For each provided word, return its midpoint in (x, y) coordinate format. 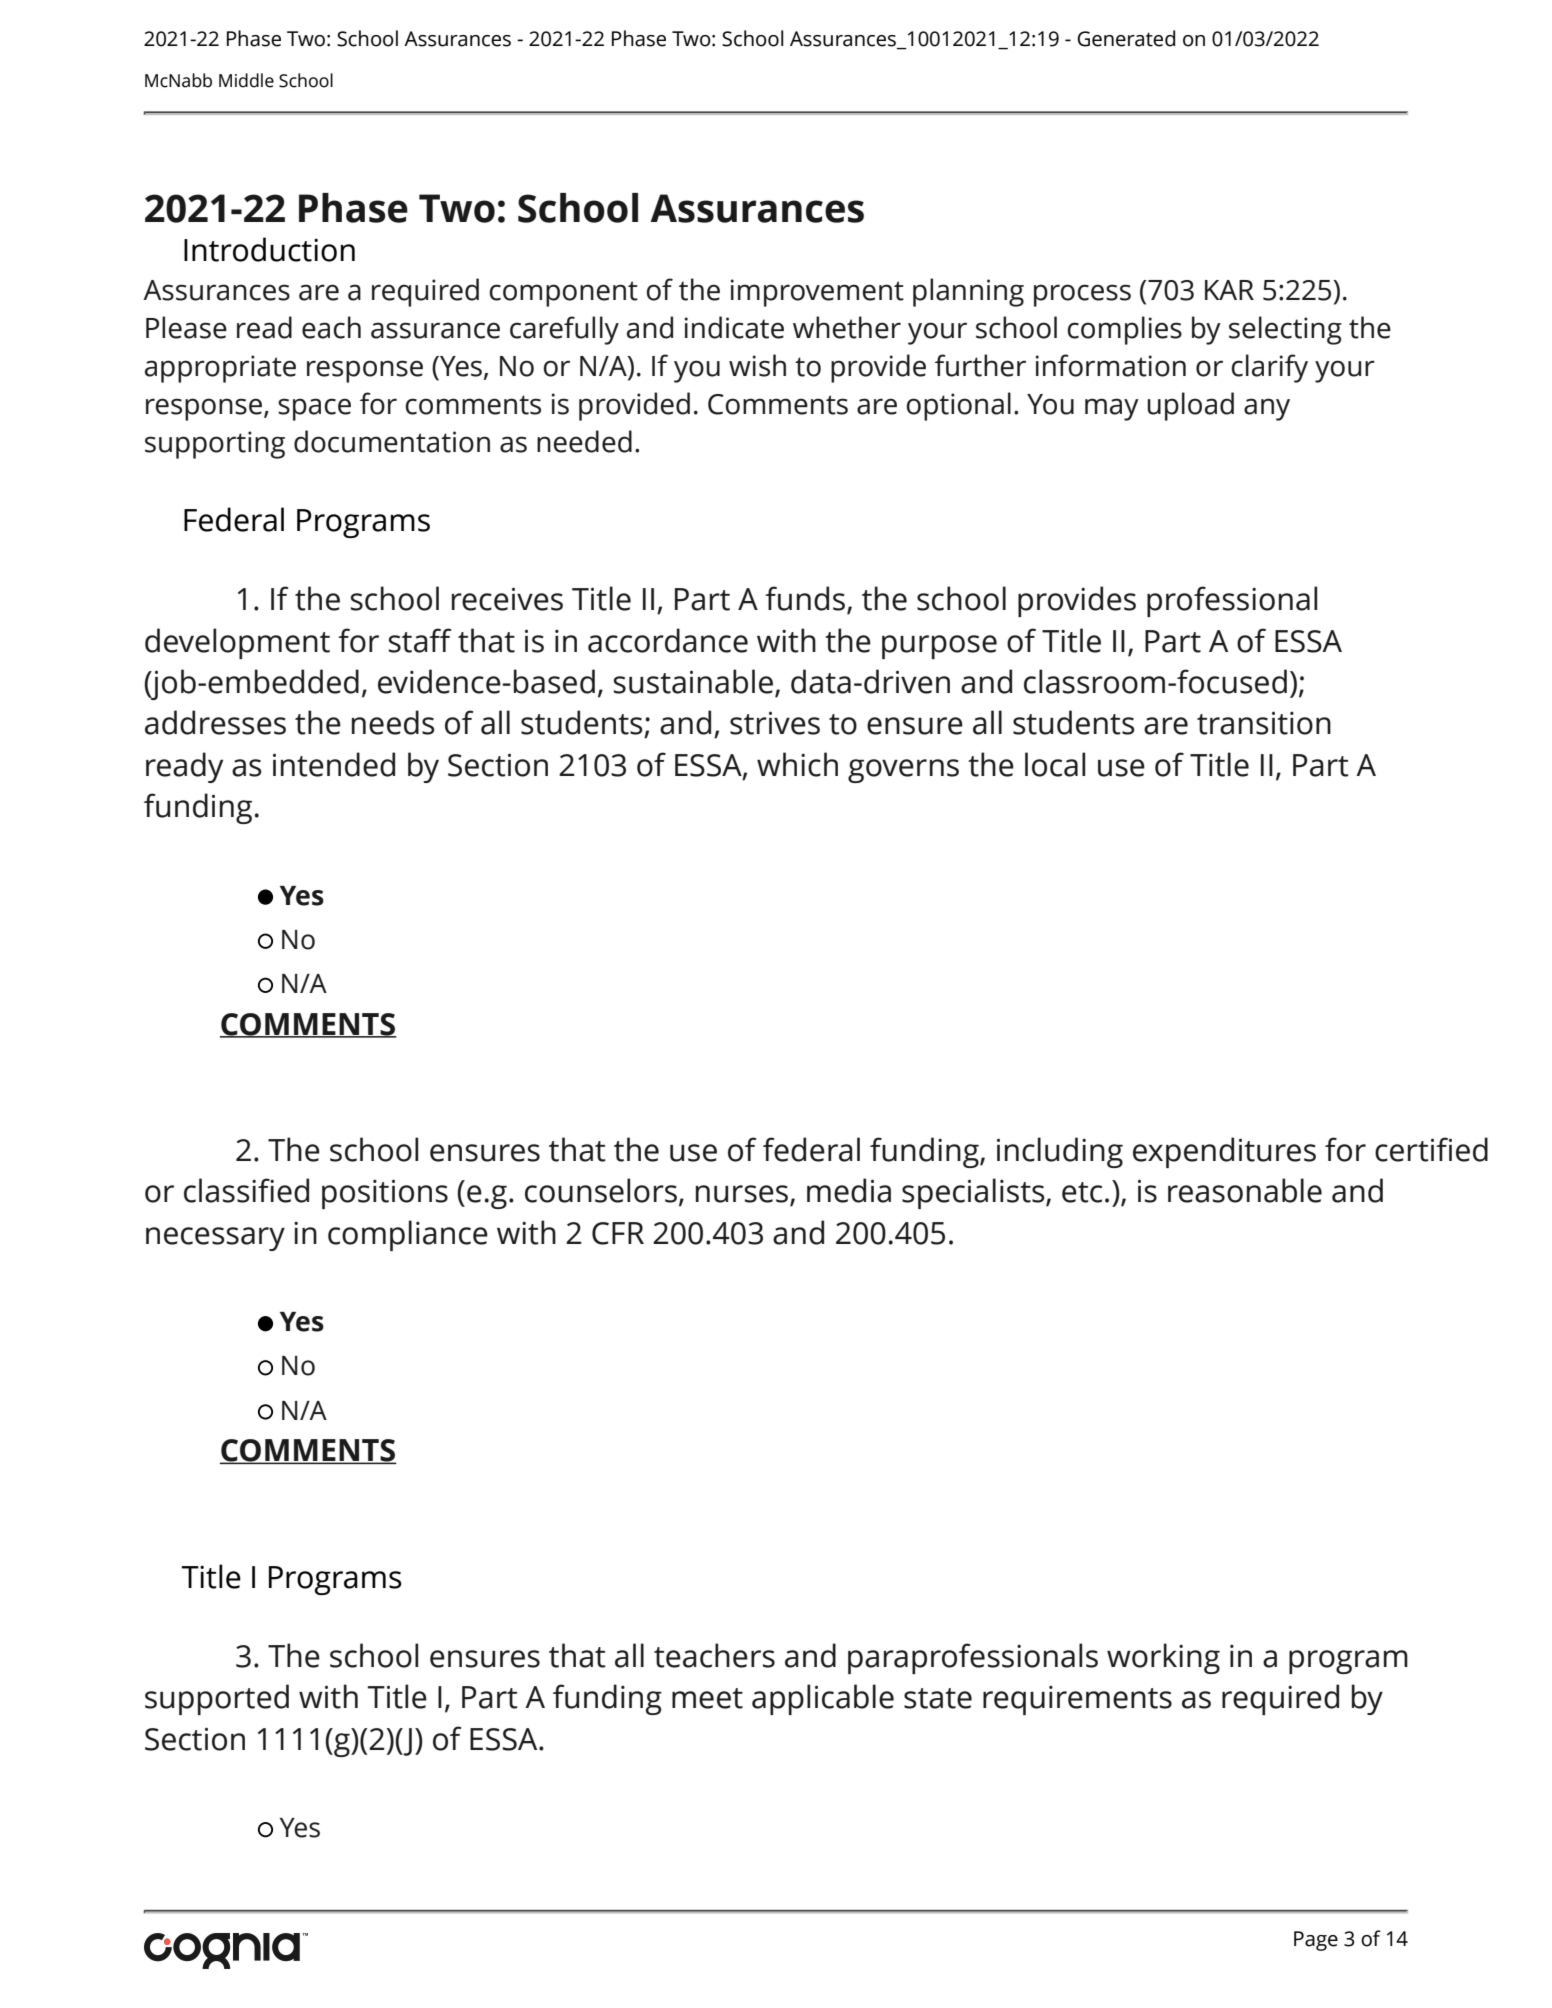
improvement (817, 293)
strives (775, 723)
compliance (408, 1235)
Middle (246, 80)
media (849, 1190)
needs (393, 722)
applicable (823, 1699)
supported (217, 1699)
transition (1264, 723)
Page (1316, 1941)
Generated (1126, 38)
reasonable (1245, 1190)
